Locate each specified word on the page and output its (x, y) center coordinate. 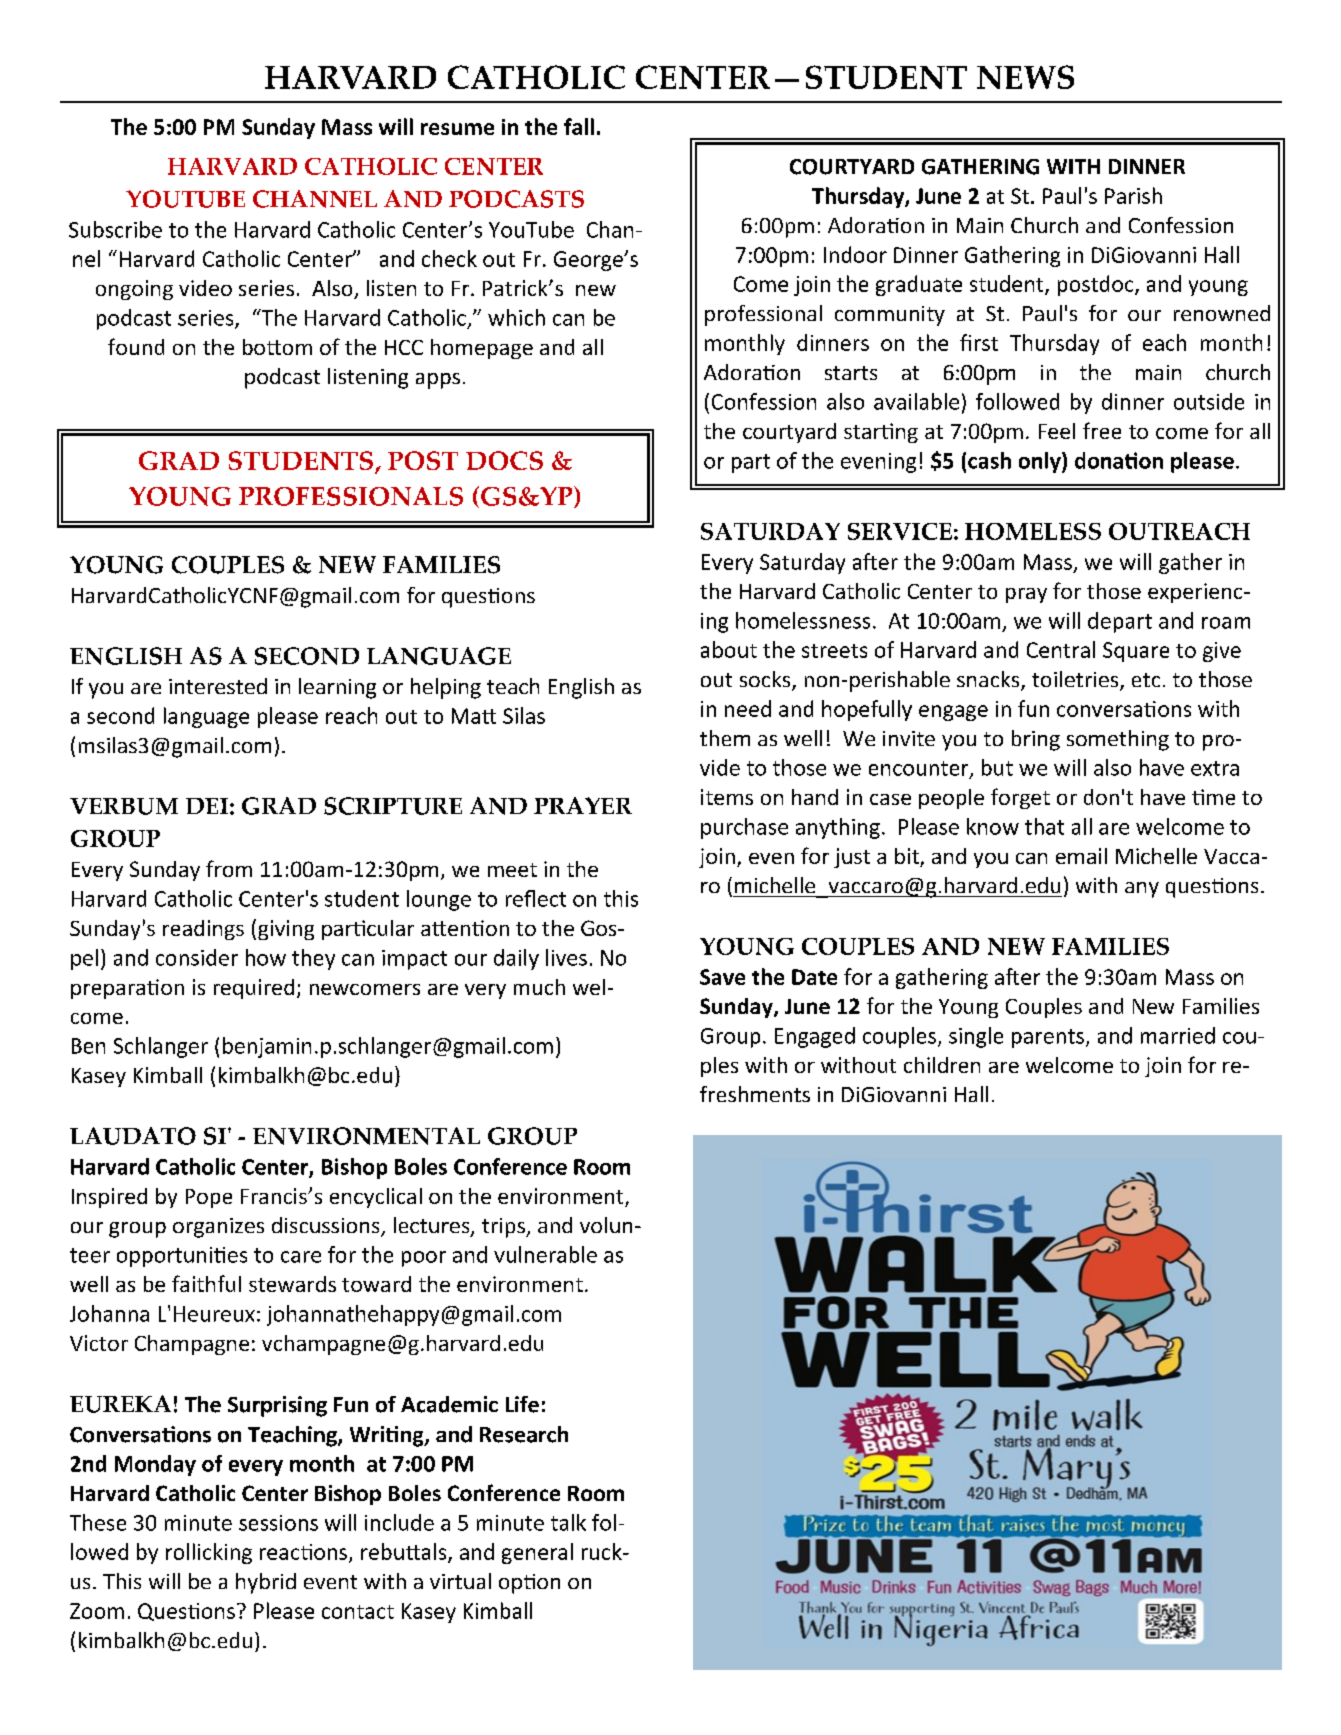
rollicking (209, 1553)
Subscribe (115, 229)
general (537, 1553)
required (254, 989)
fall (579, 126)
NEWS (1025, 77)
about (729, 649)
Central (1061, 649)
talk (568, 1522)
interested (218, 686)
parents (1049, 1038)
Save (722, 977)
